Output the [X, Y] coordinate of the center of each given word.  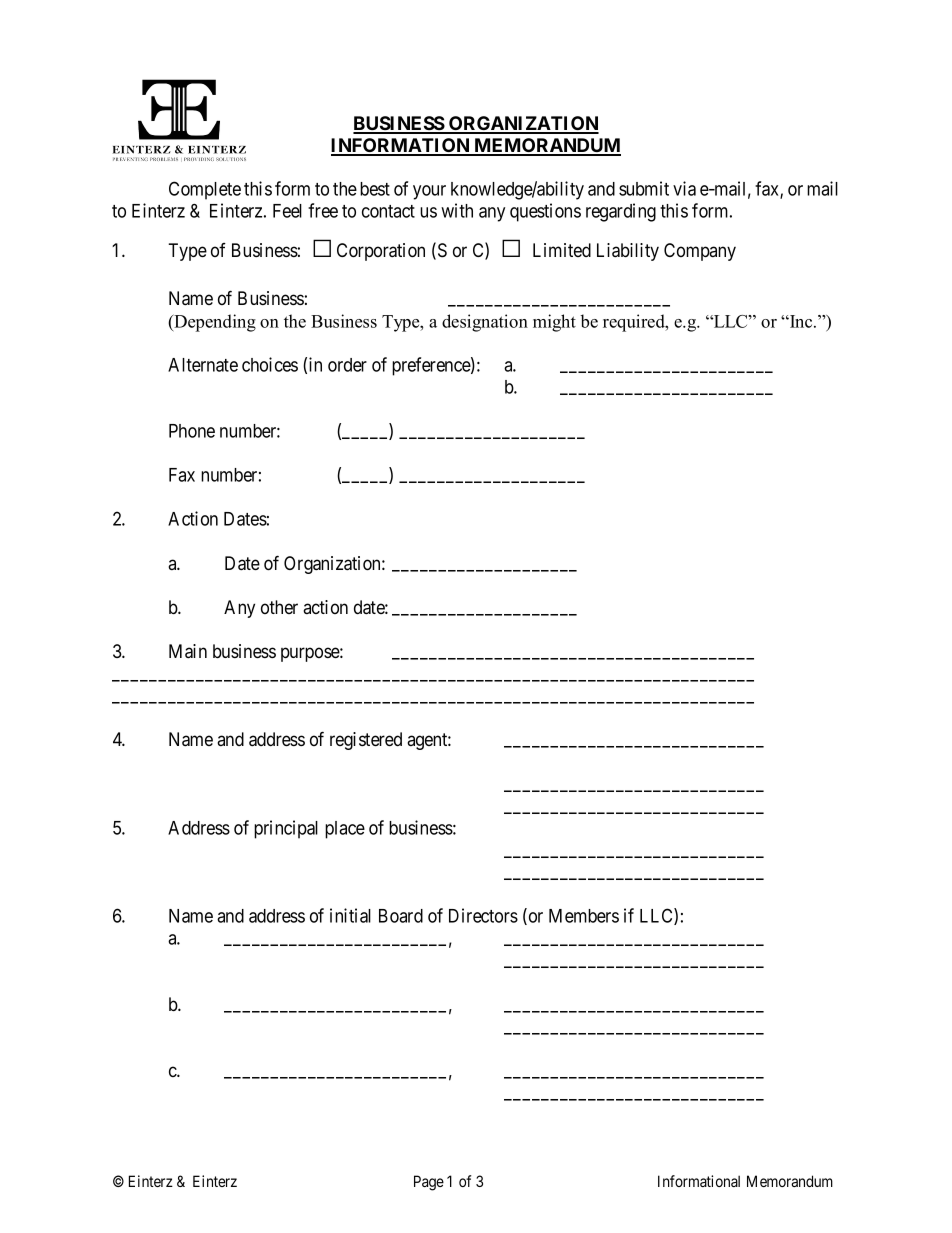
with [457, 210]
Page [429, 1183]
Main [188, 651]
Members [584, 916]
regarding [621, 212]
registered [366, 741]
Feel [287, 211]
